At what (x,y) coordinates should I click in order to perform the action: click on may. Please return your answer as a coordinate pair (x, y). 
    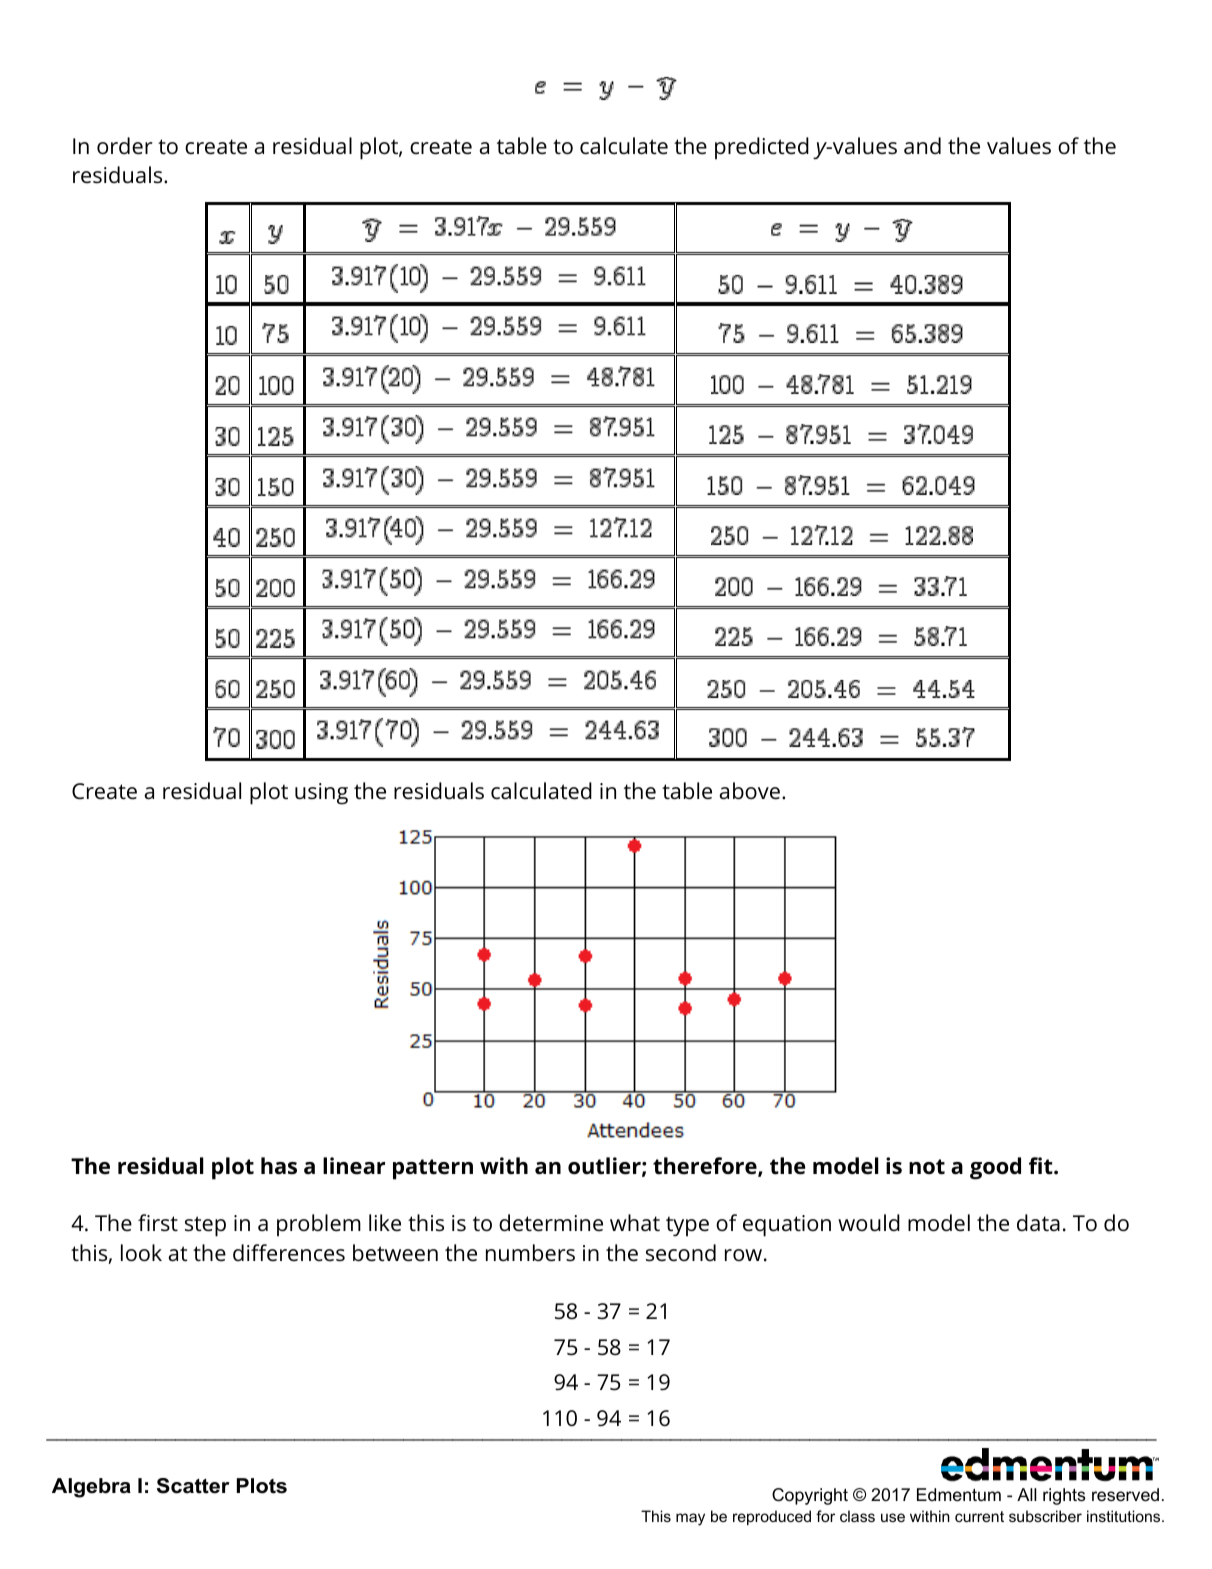
    Looking at the image, I should click on (690, 1519).
